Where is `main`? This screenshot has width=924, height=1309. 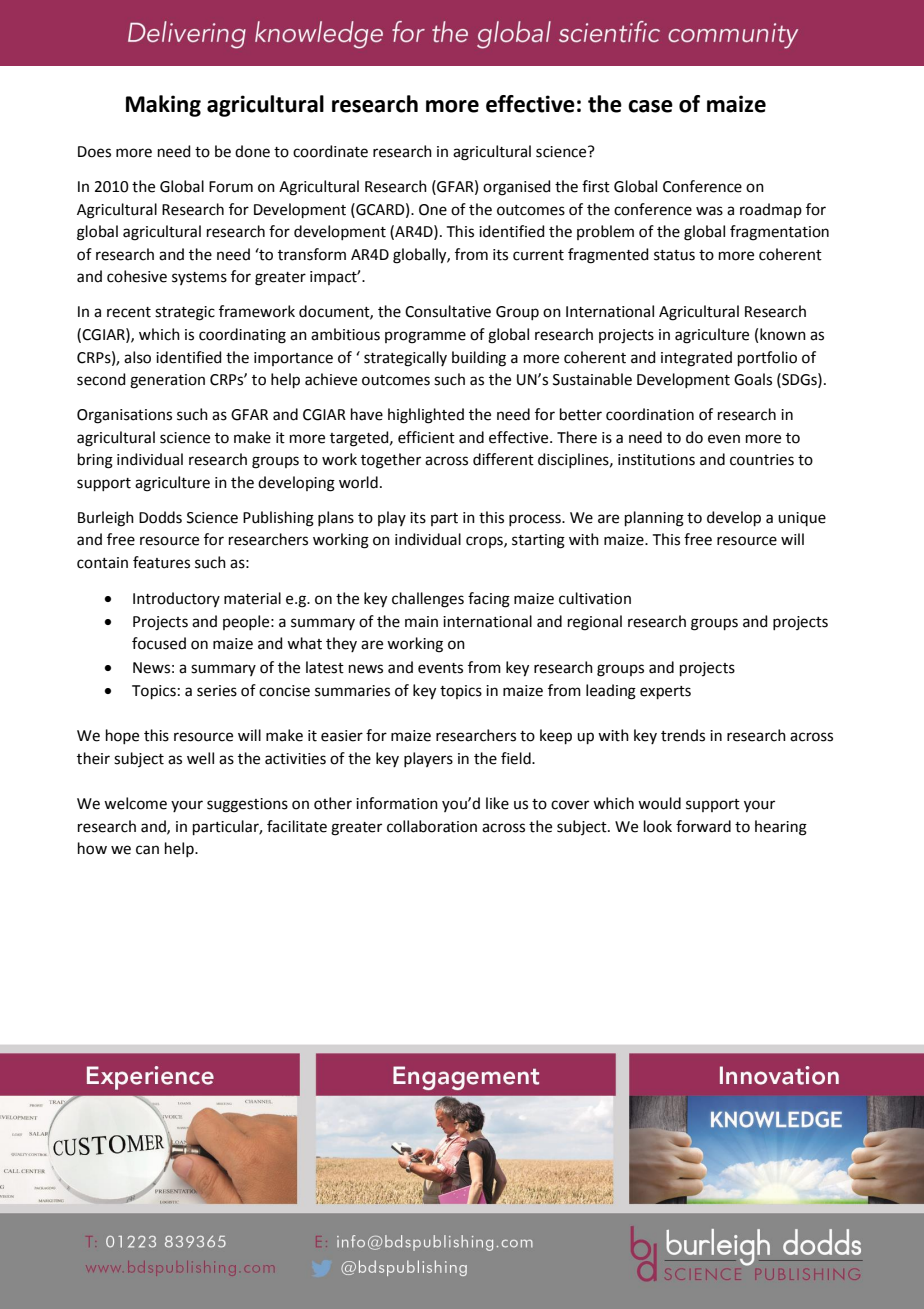
main is located at coordinates (421, 622).
